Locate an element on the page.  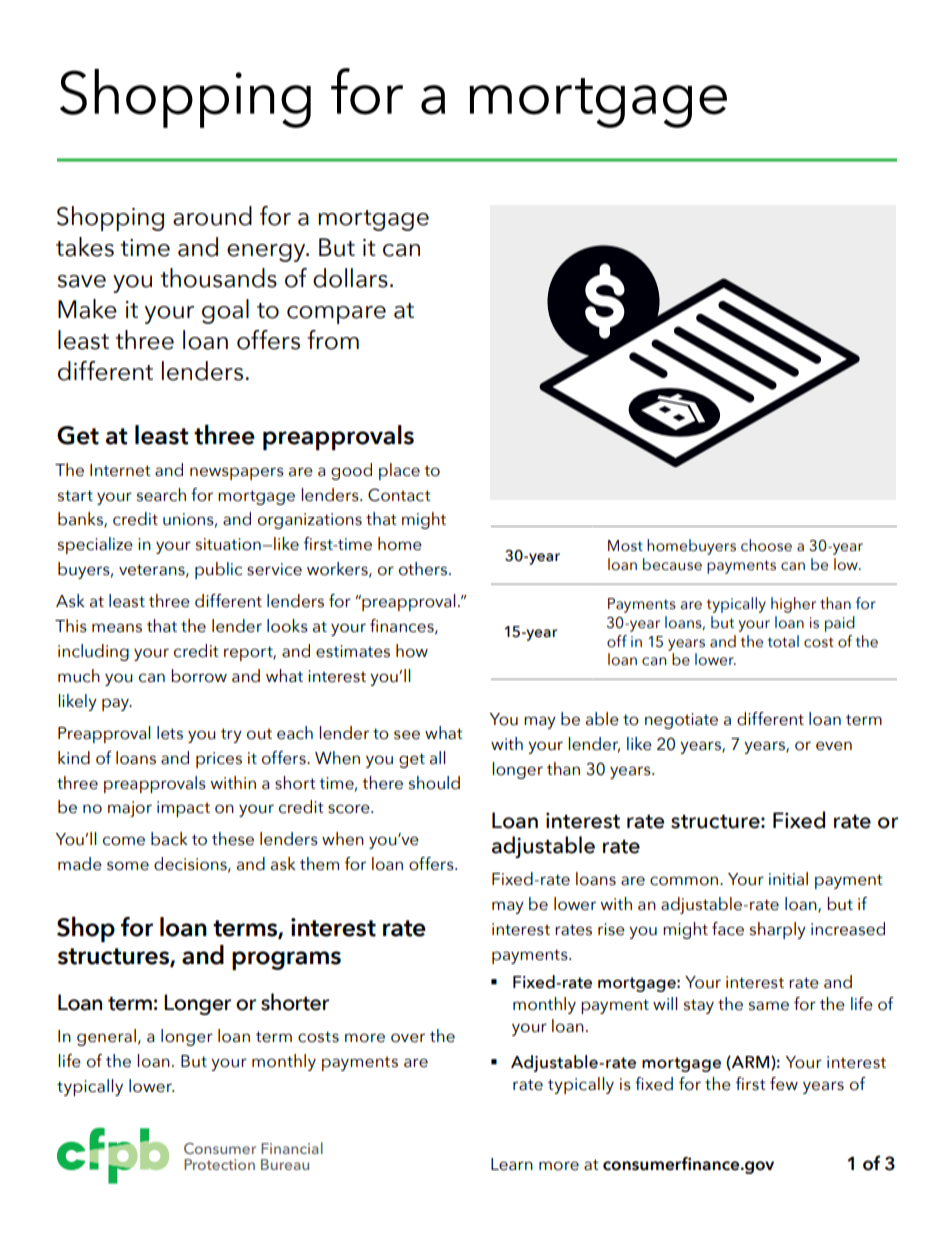
dollars is located at coordinates (350, 278).
